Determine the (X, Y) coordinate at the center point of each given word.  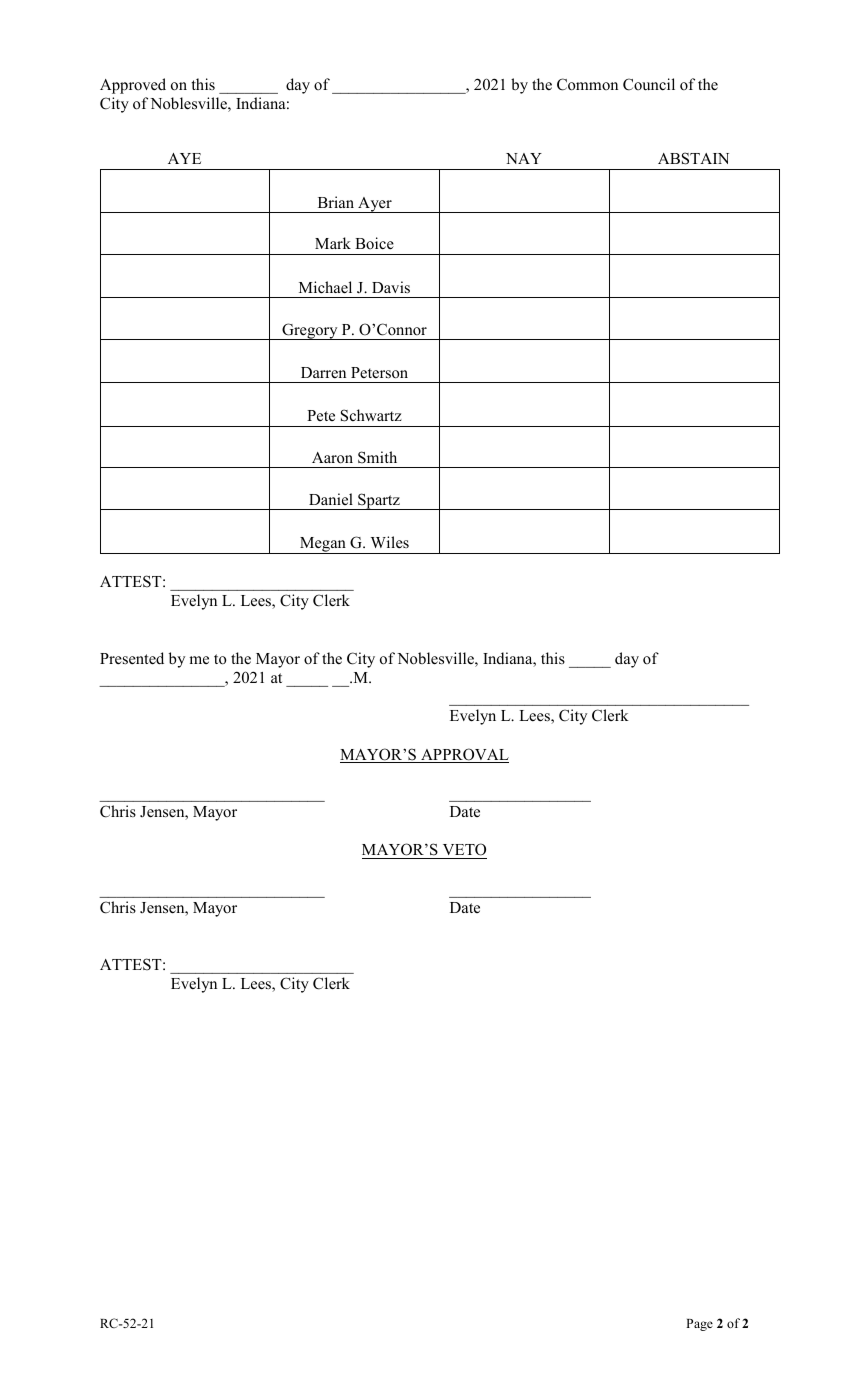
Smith (377, 457)
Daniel (331, 499)
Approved (133, 86)
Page (699, 1325)
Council (649, 84)
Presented (132, 658)
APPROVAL (464, 755)
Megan (323, 545)
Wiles (390, 542)
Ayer (375, 205)
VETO (463, 851)
